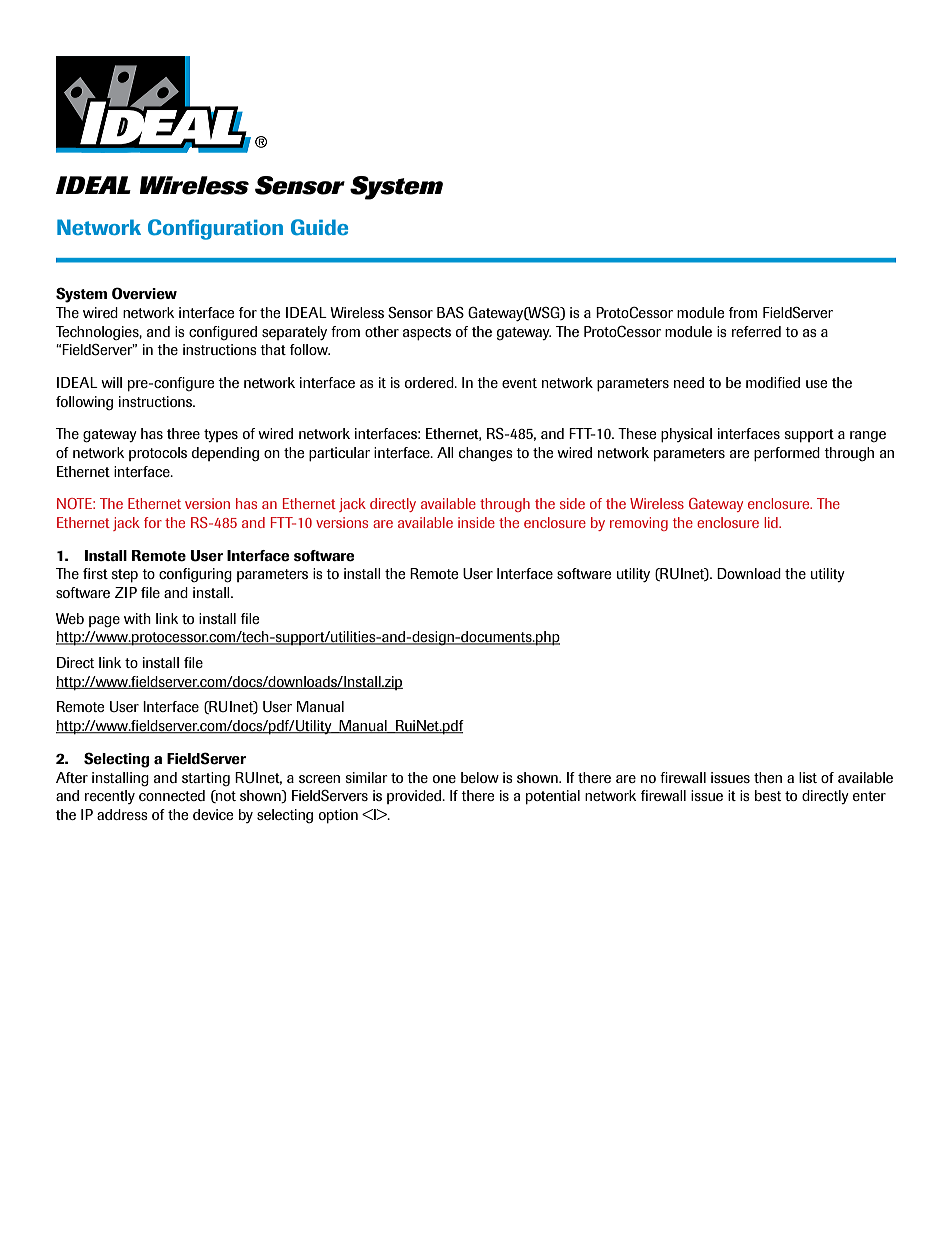 This screenshot has width=952, height=1233. What do you see at coordinates (195, 575) in the screenshot?
I see `configuring` at bounding box center [195, 575].
